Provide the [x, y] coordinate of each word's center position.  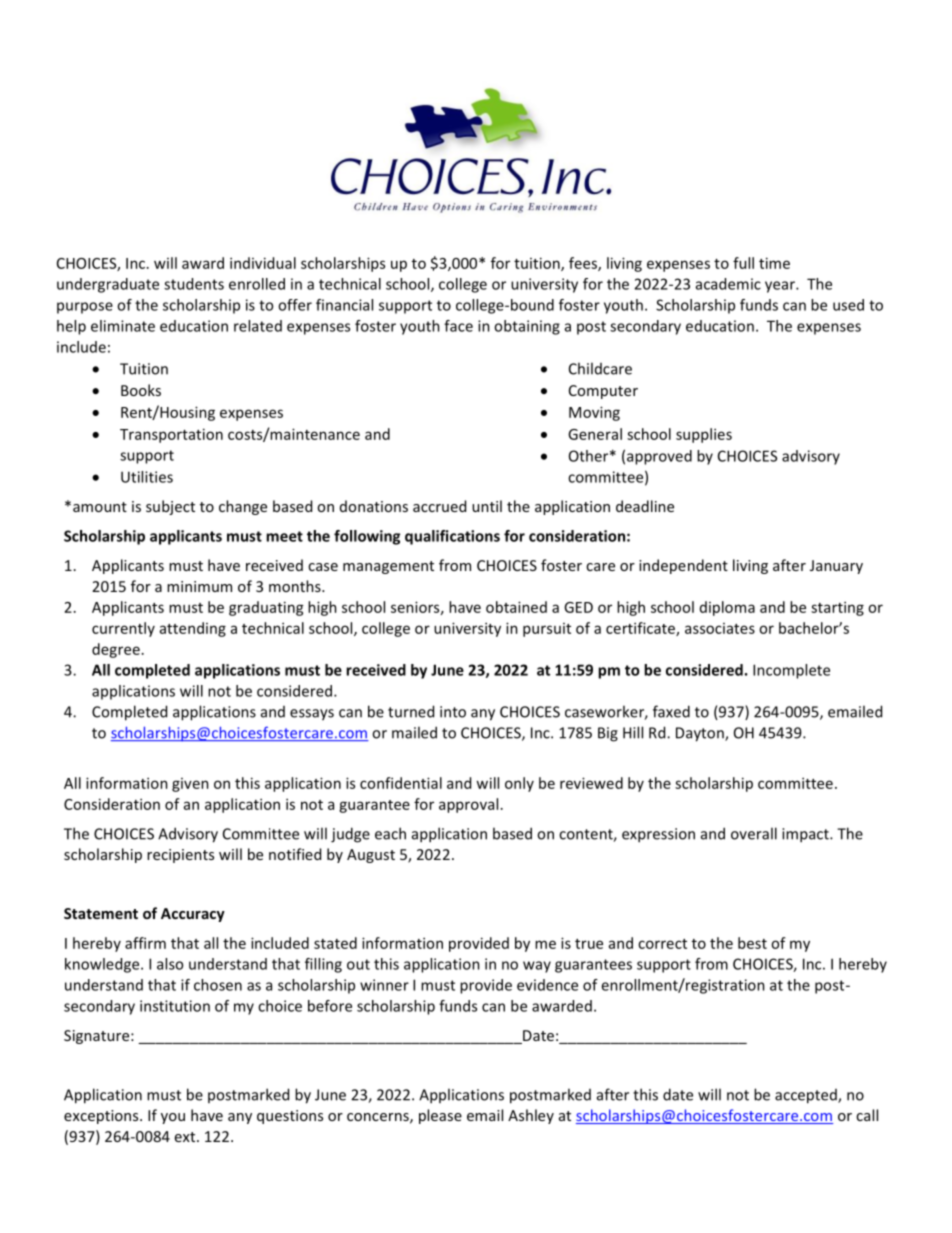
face [458, 326]
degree [116, 650]
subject [170, 507]
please [440, 1116]
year [781, 287]
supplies [704, 435]
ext [186, 1137]
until [487, 506]
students [194, 284]
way [537, 967]
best [752, 943]
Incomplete [791, 671]
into [453, 712]
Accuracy [193, 915]
